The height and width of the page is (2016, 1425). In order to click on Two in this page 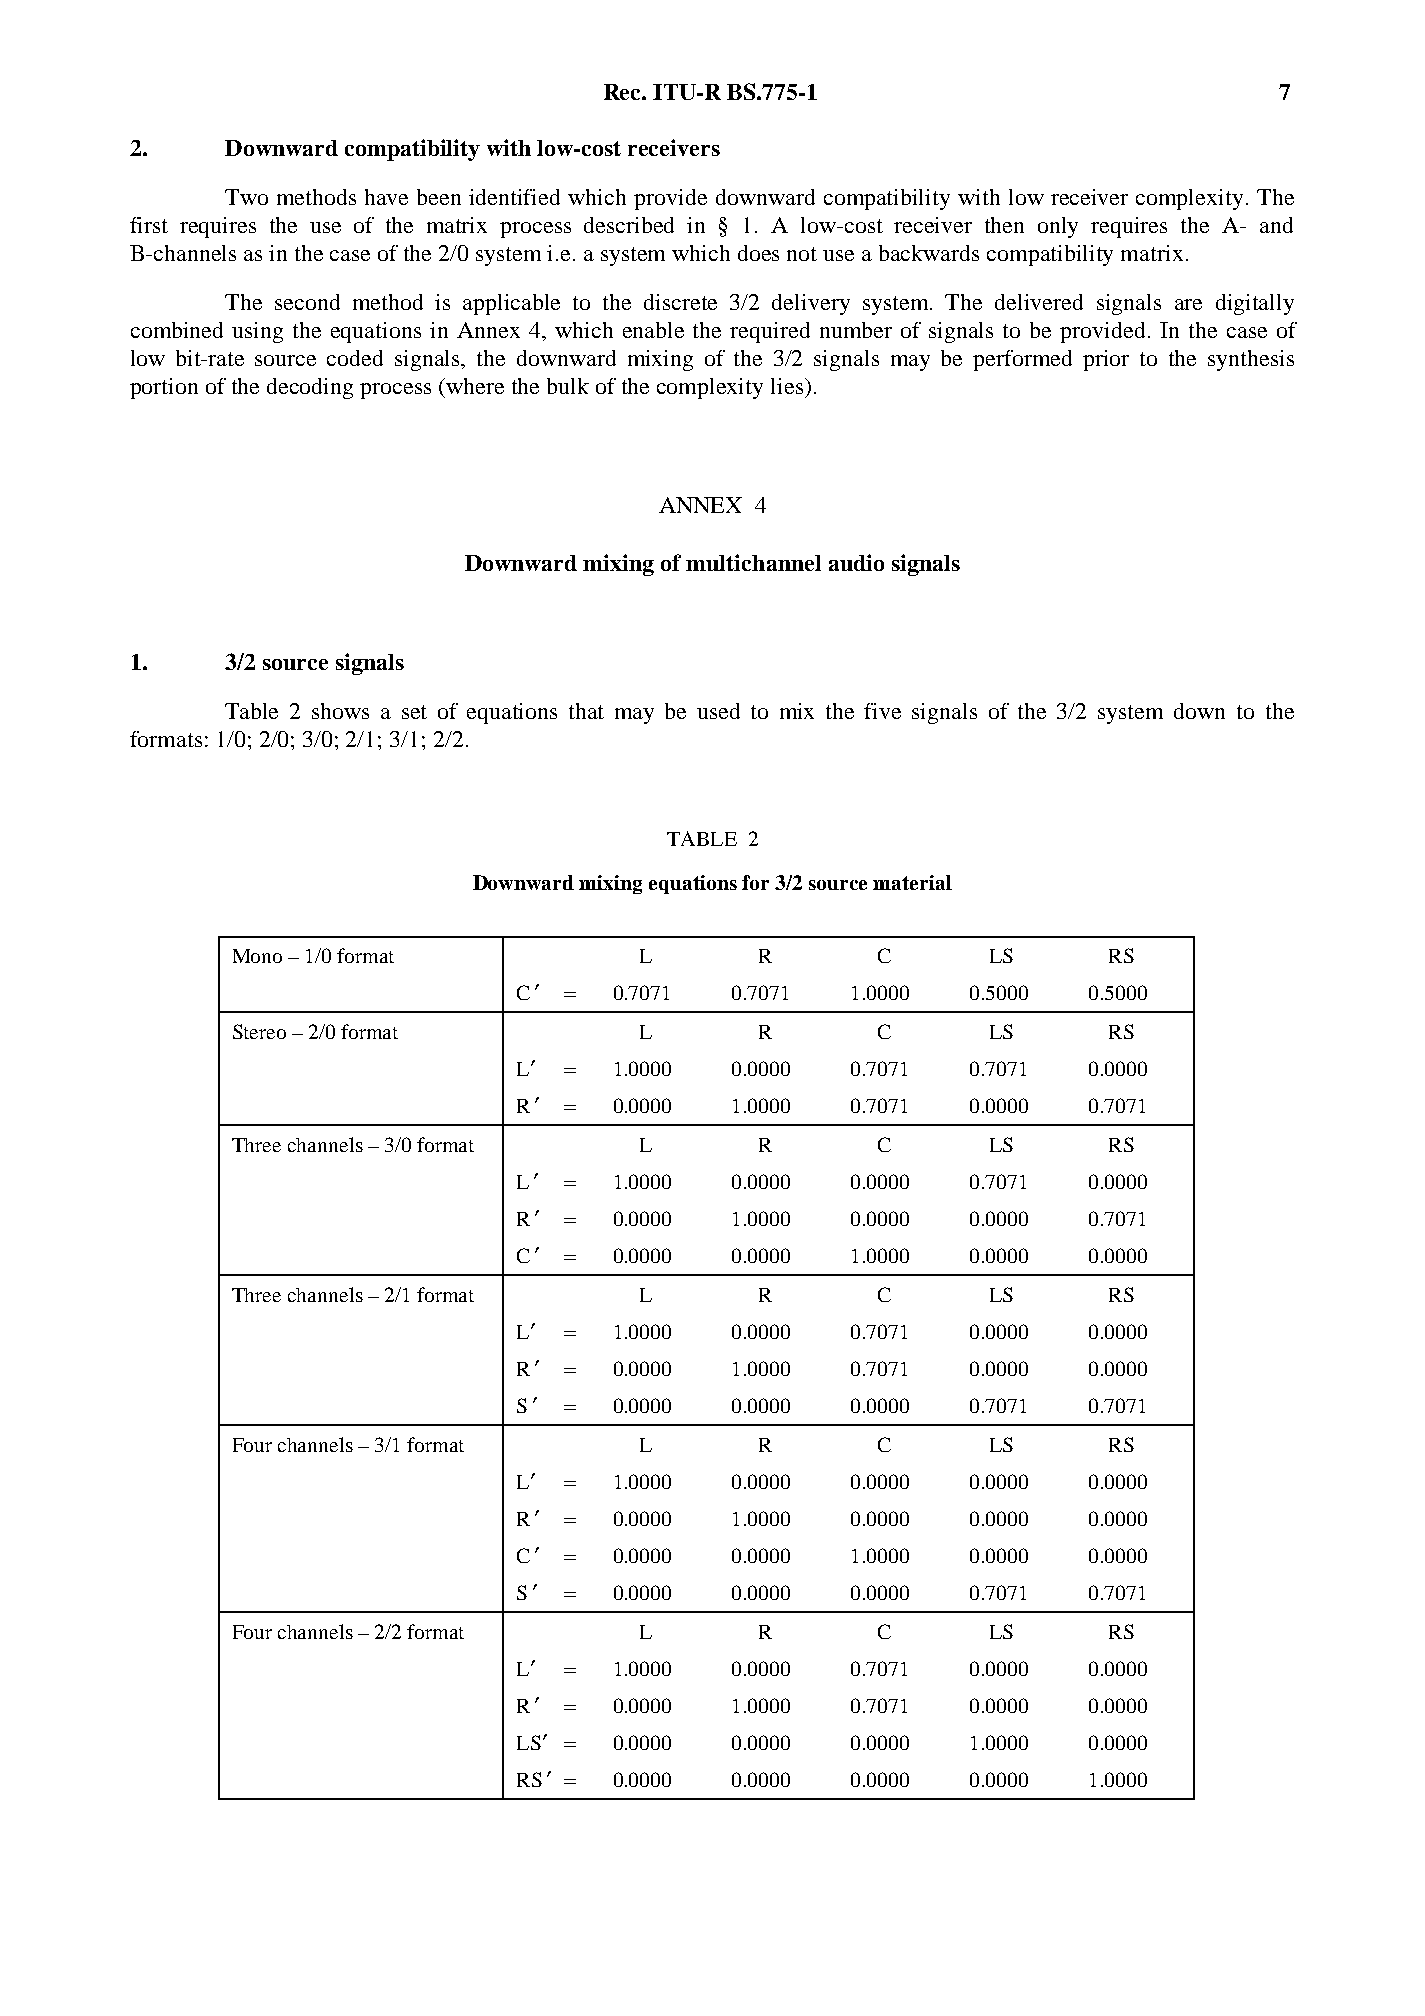, I will do `click(246, 197)`.
